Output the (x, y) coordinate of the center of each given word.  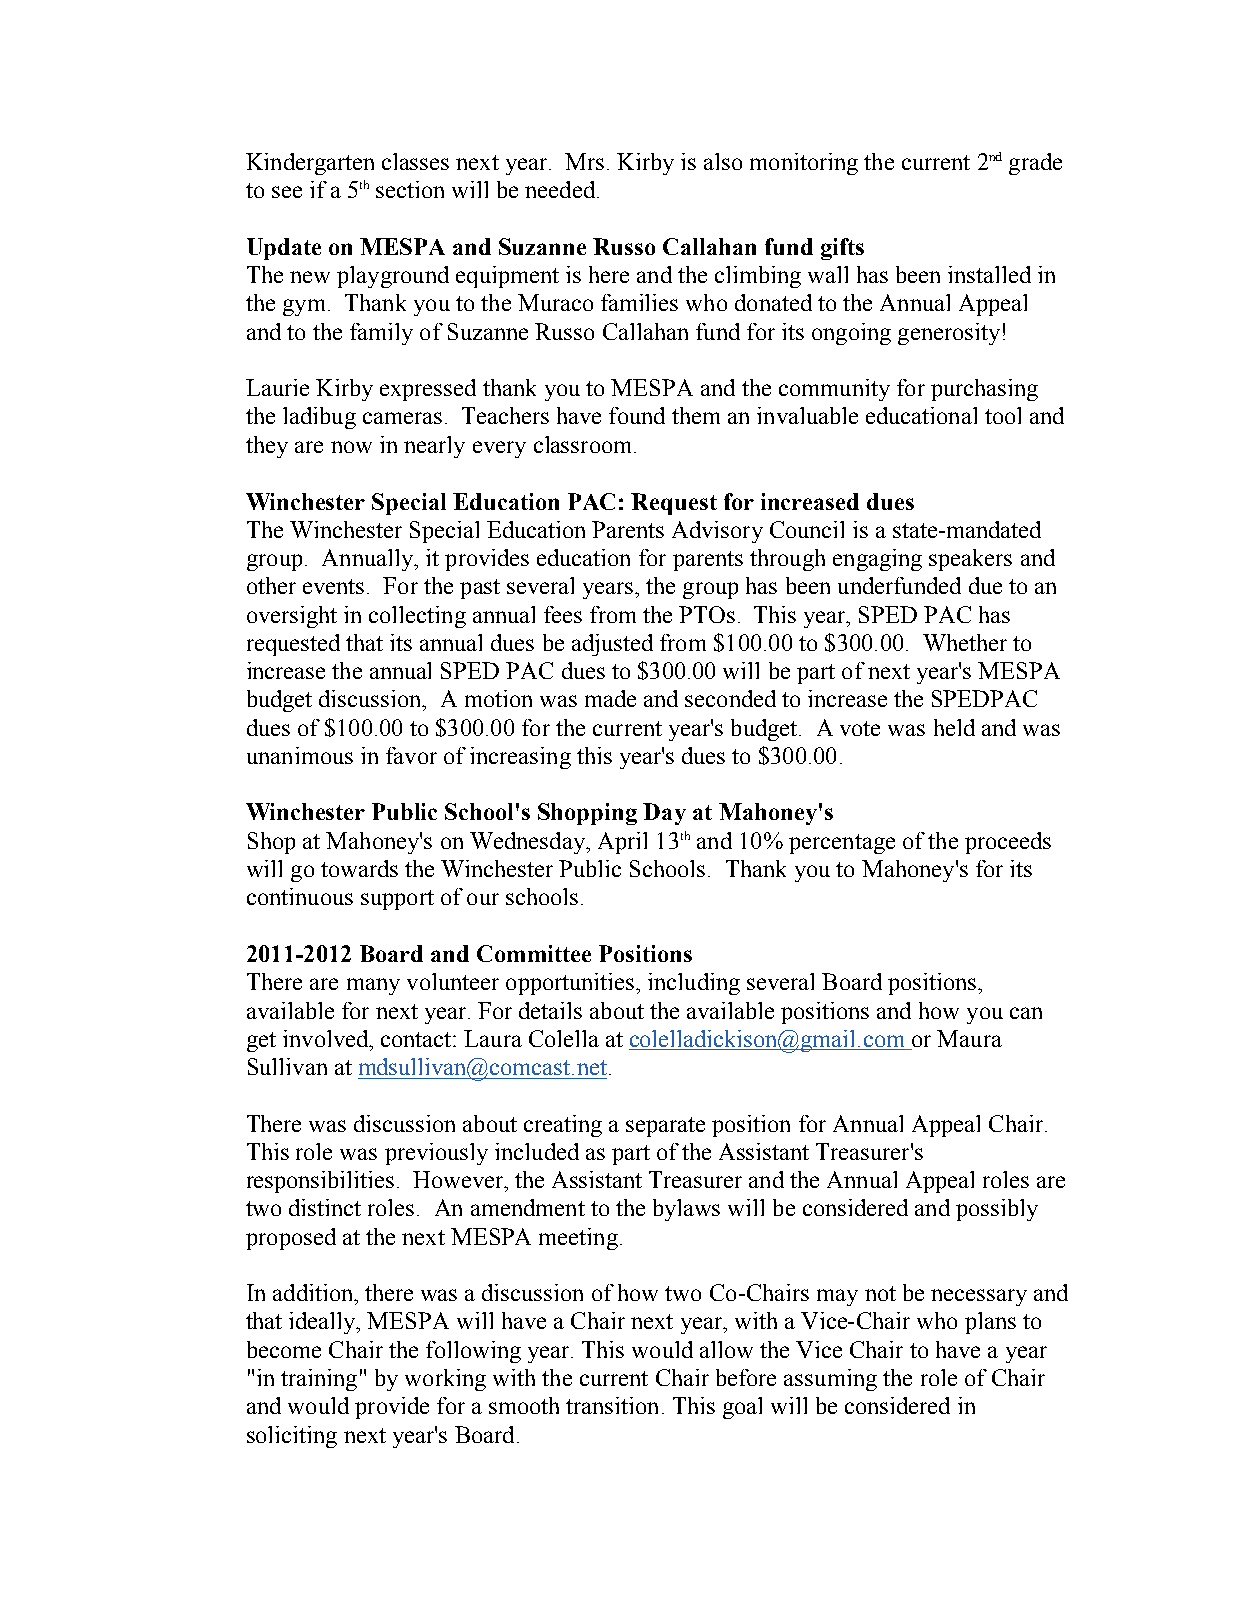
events (333, 586)
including (694, 984)
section (410, 189)
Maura (969, 1038)
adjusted (612, 645)
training (319, 1380)
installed (989, 274)
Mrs (584, 161)
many (373, 986)
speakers (970, 560)
